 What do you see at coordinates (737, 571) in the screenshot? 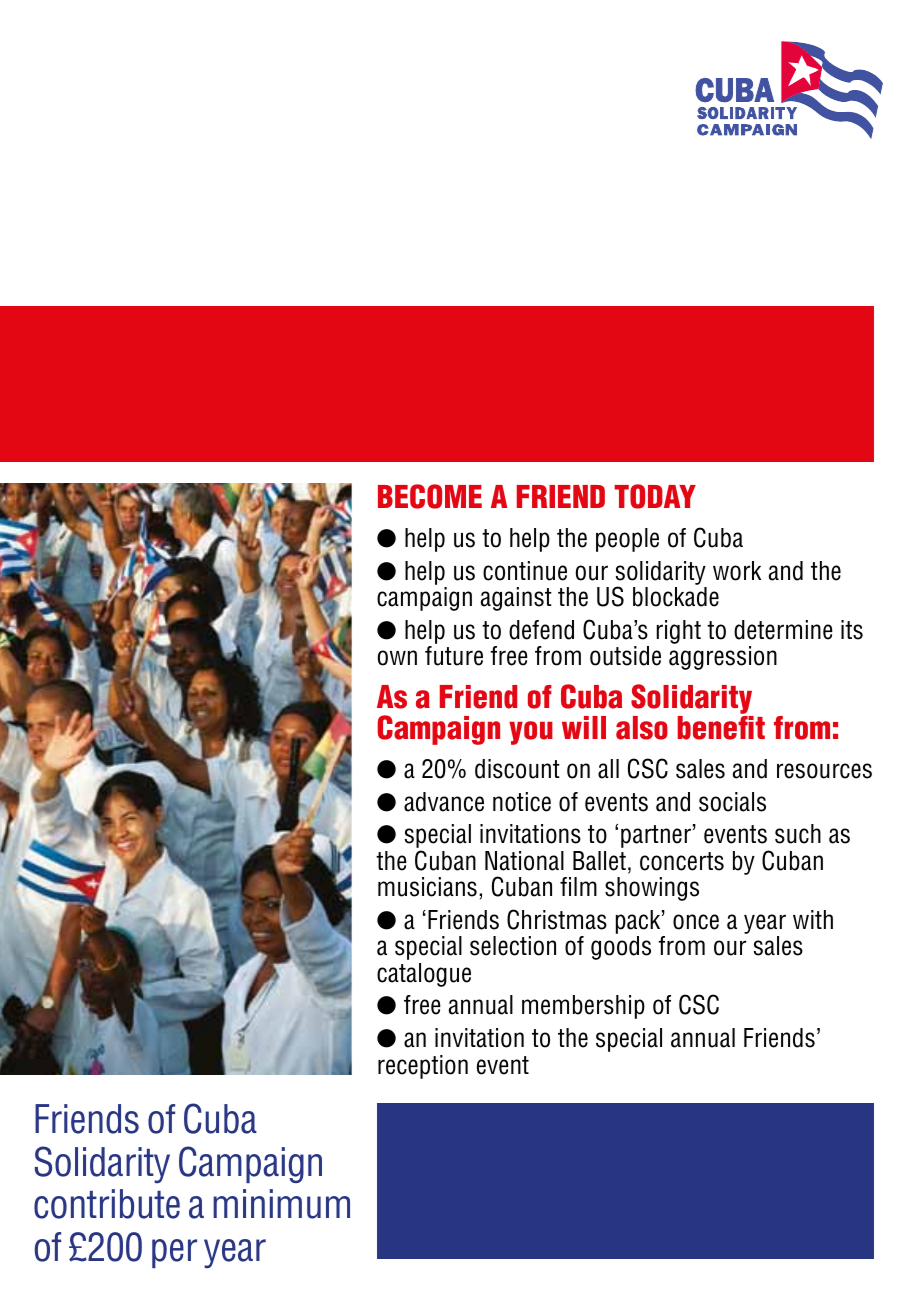
I see `work` at bounding box center [737, 571].
